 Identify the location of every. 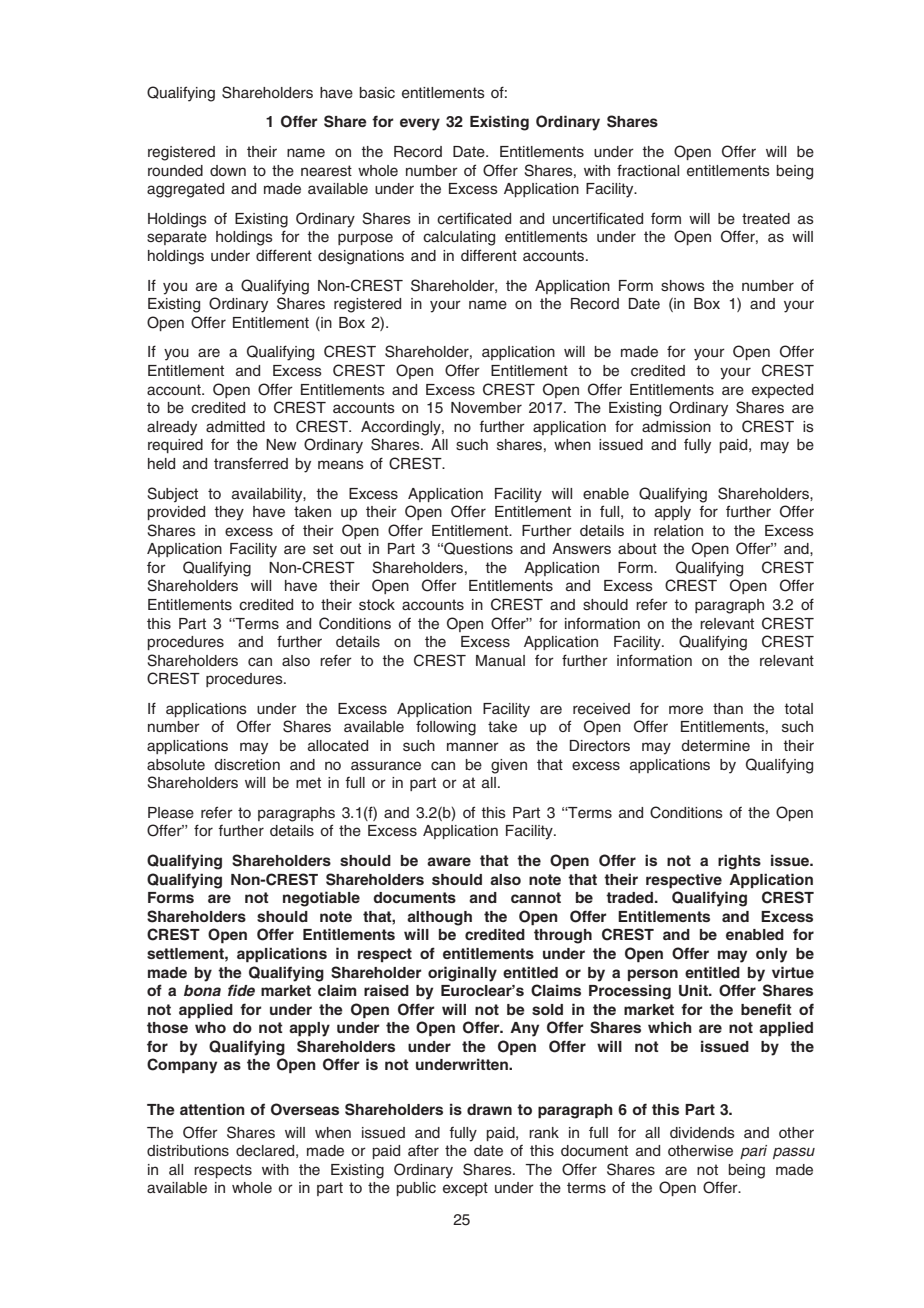
(420, 124).
